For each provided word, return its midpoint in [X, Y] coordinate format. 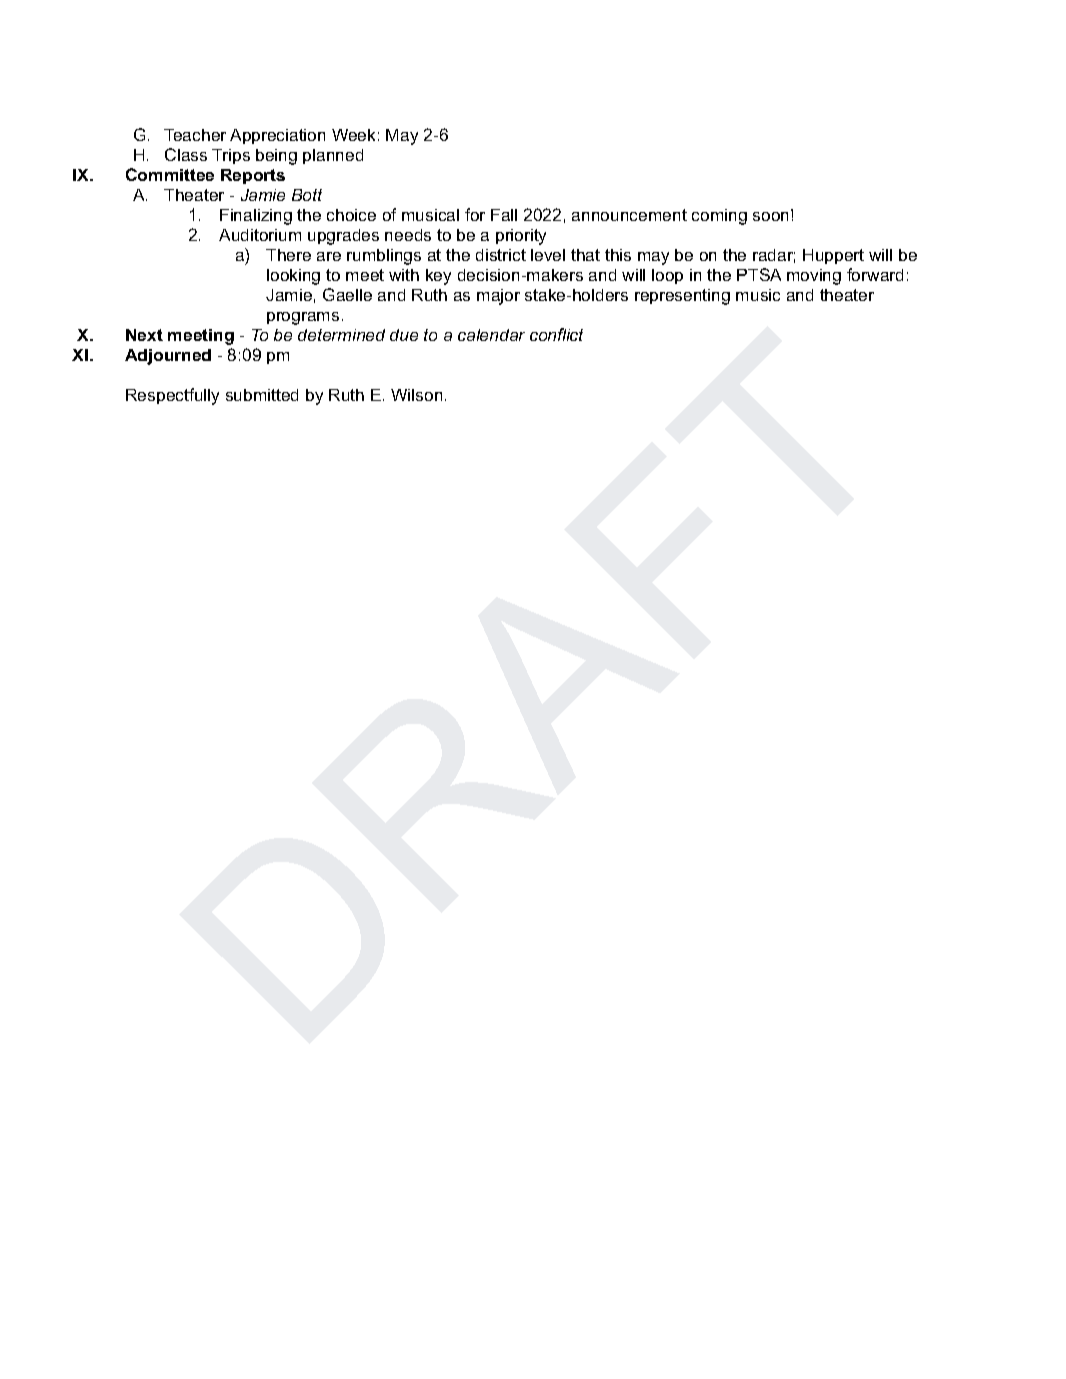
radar [774, 256]
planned [333, 156]
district [501, 255]
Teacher [195, 135]
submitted [262, 395]
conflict [556, 334]
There [288, 255]
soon [772, 215]
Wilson [416, 395]
